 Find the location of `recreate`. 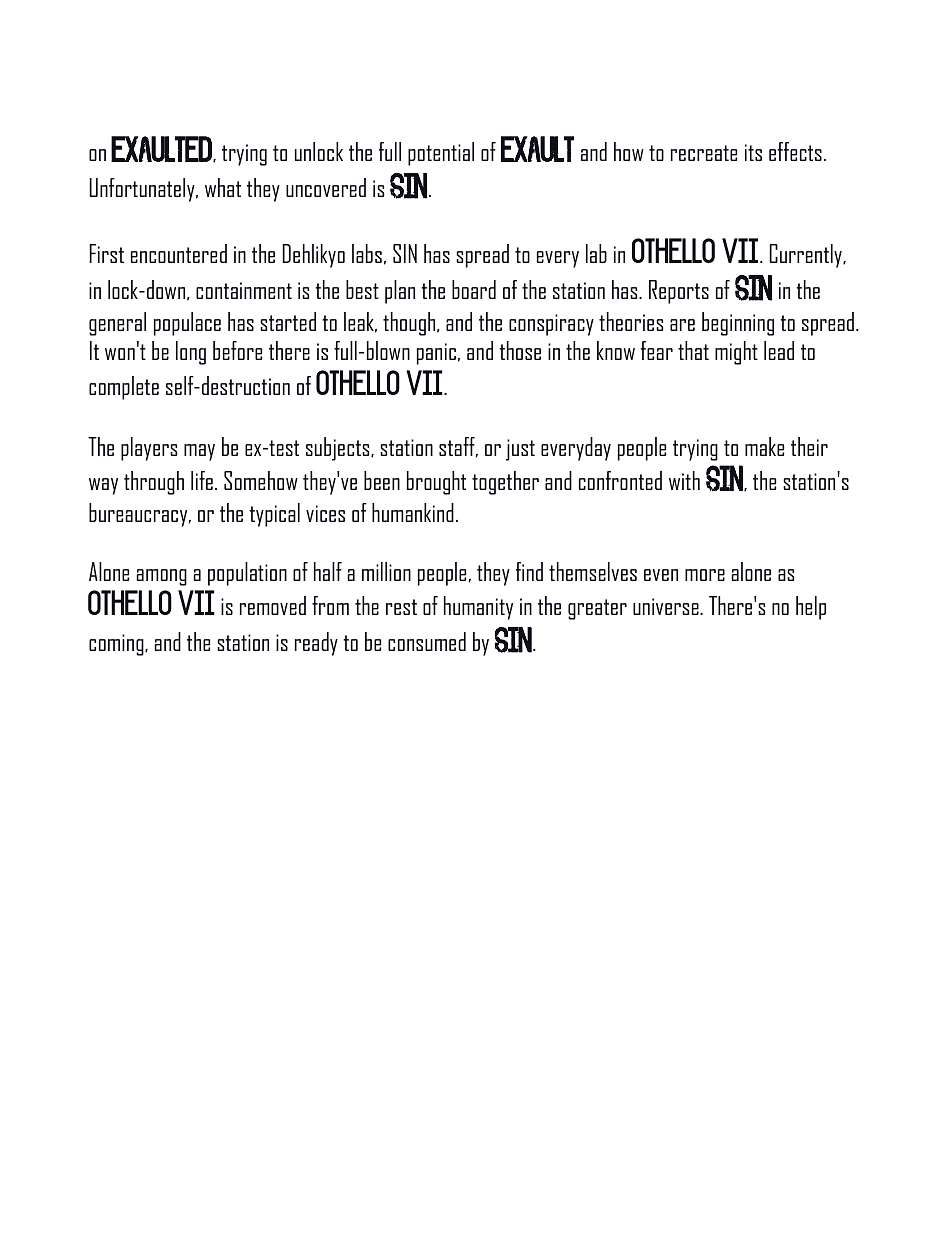

recreate is located at coordinates (704, 153).
